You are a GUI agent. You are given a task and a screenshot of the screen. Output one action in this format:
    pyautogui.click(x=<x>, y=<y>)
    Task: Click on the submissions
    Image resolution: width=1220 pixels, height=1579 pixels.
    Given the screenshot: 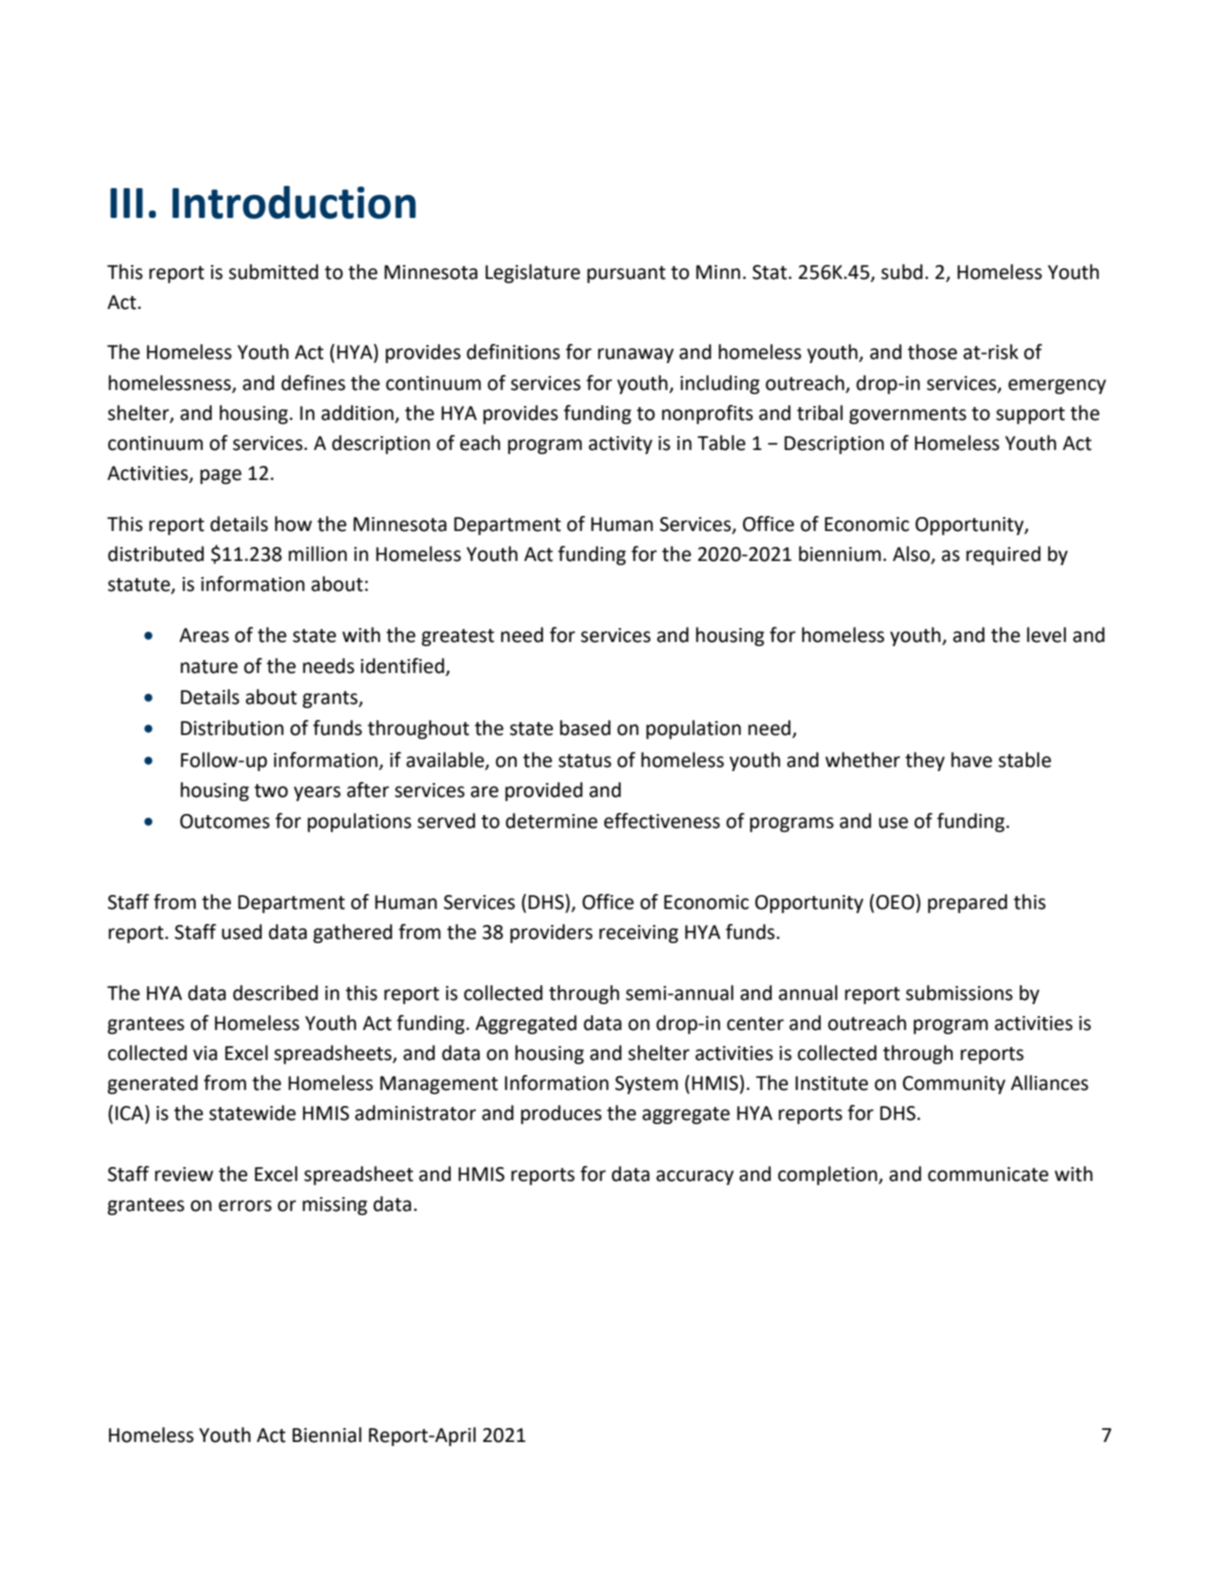 What is the action you would take?
    pyautogui.click(x=959, y=993)
